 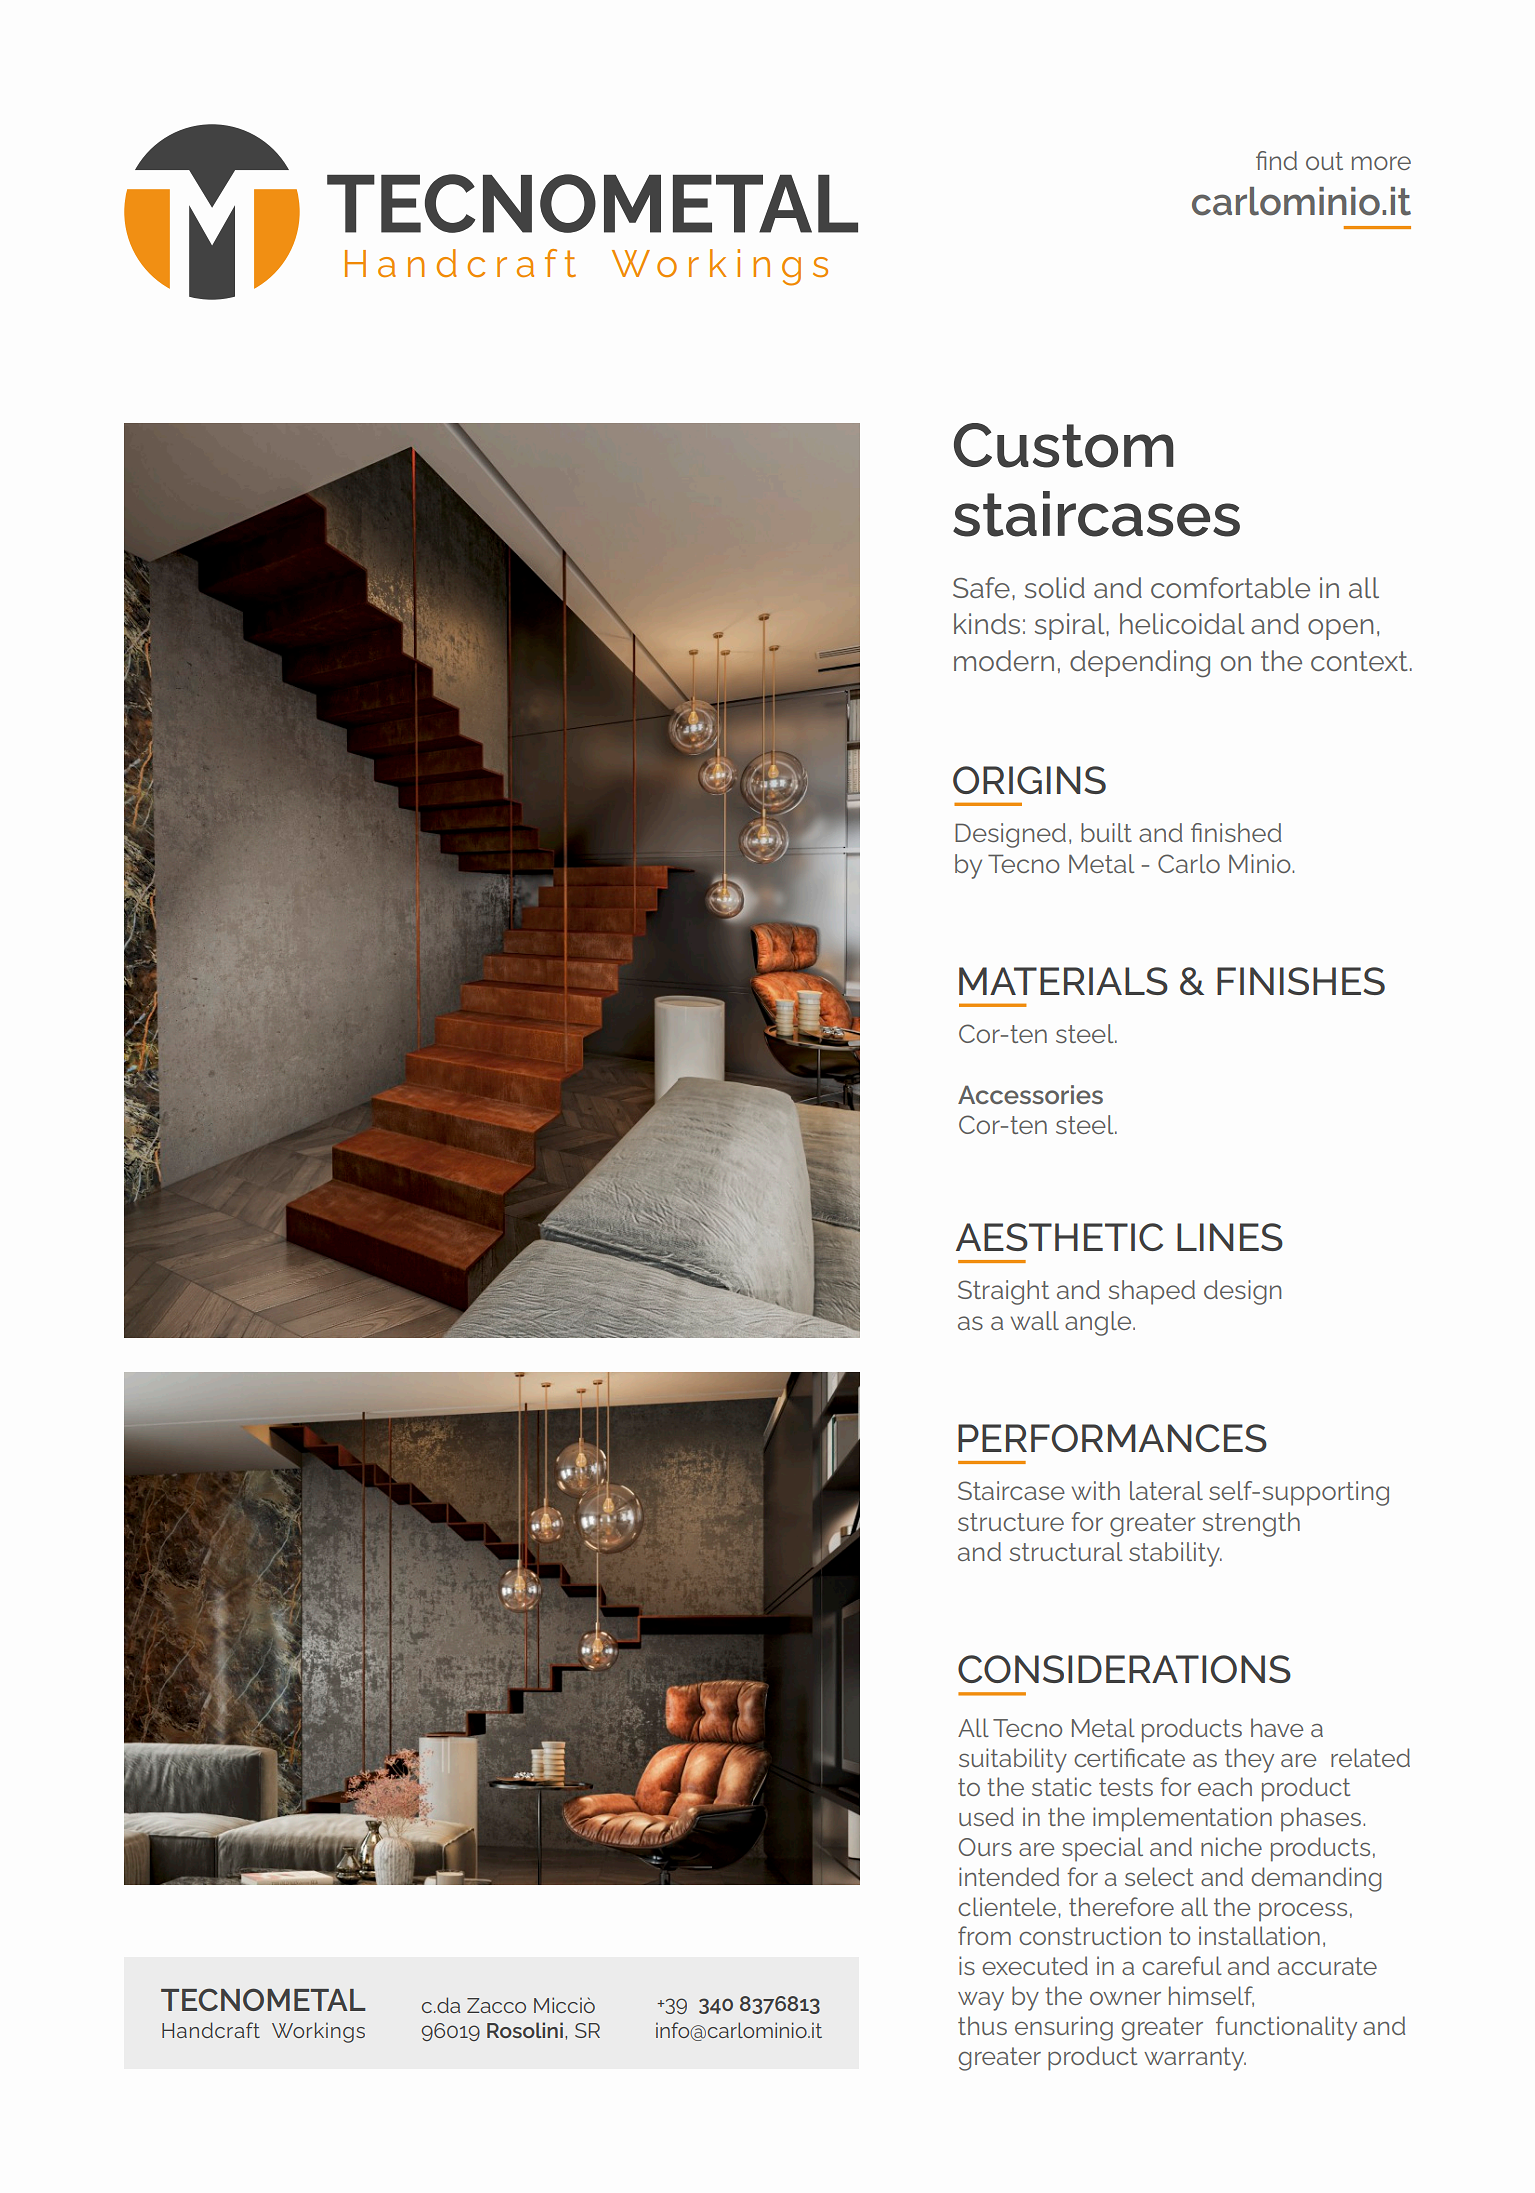 I want to click on Custom, so click(x=1064, y=445).
